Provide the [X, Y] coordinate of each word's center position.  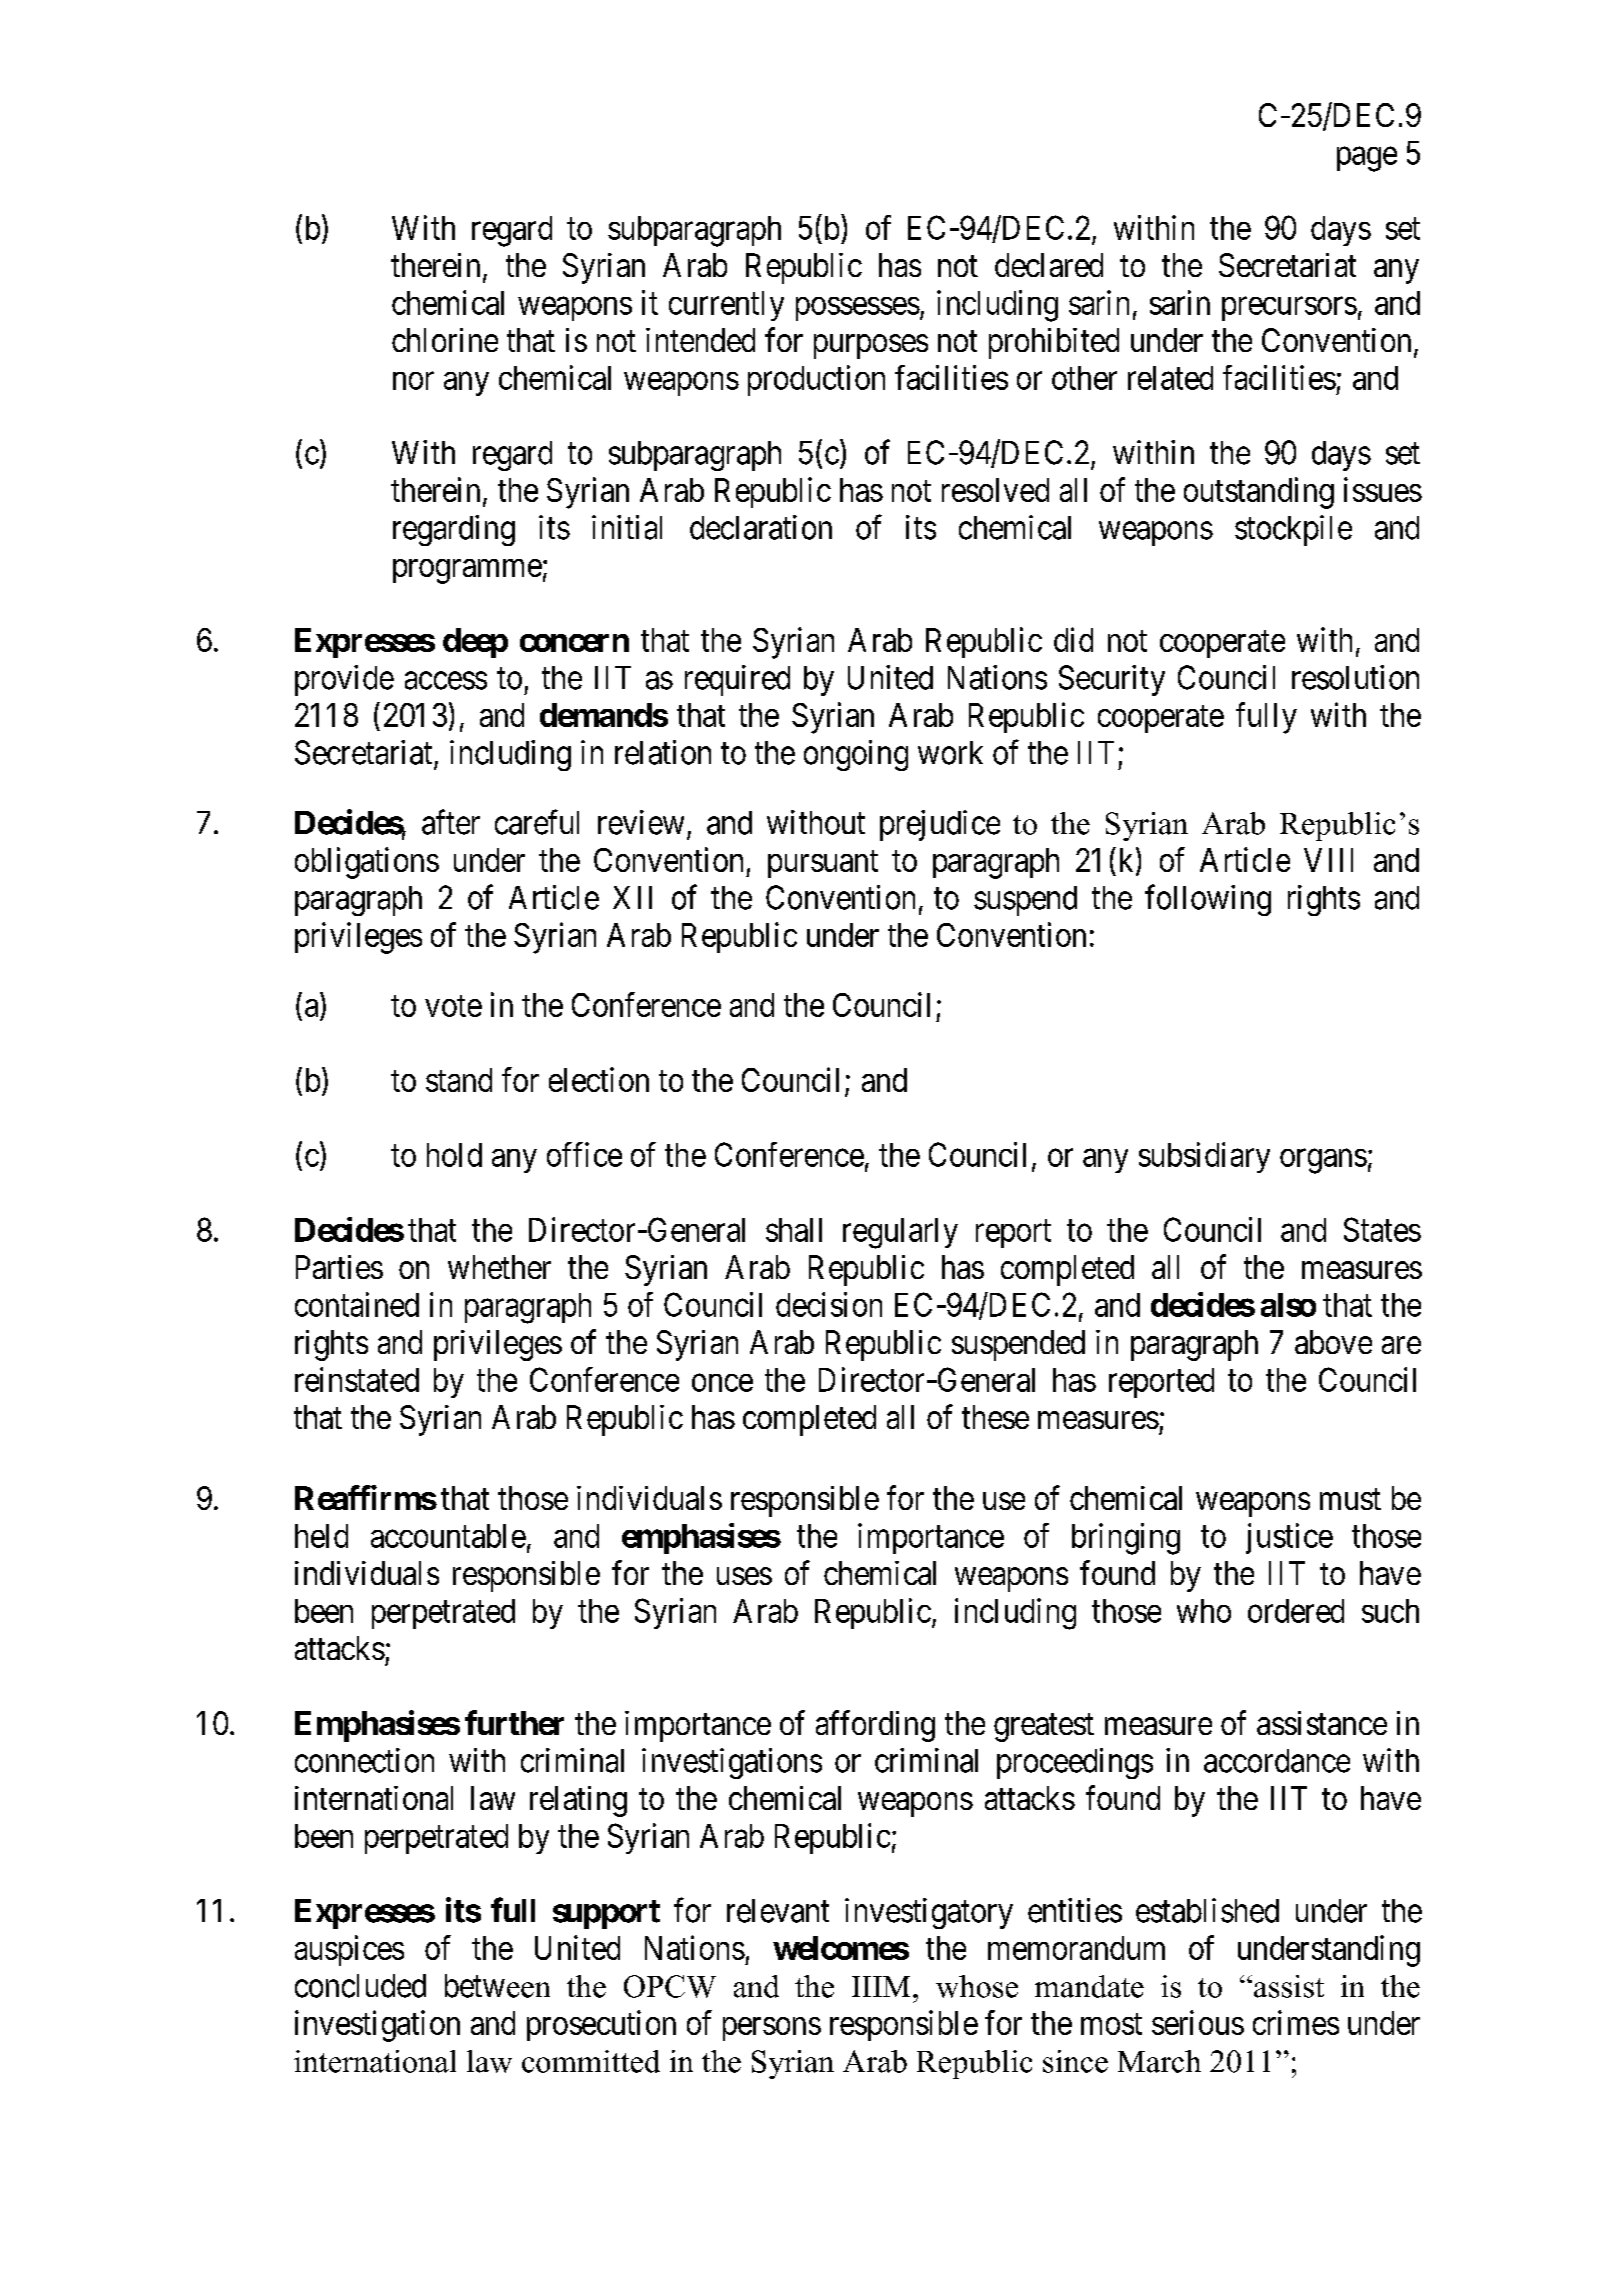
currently [726, 306]
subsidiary [1204, 1157]
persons [772, 2029]
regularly [900, 1233]
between [497, 1986]
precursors [1289, 309]
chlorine [445, 340]
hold [454, 1155]
